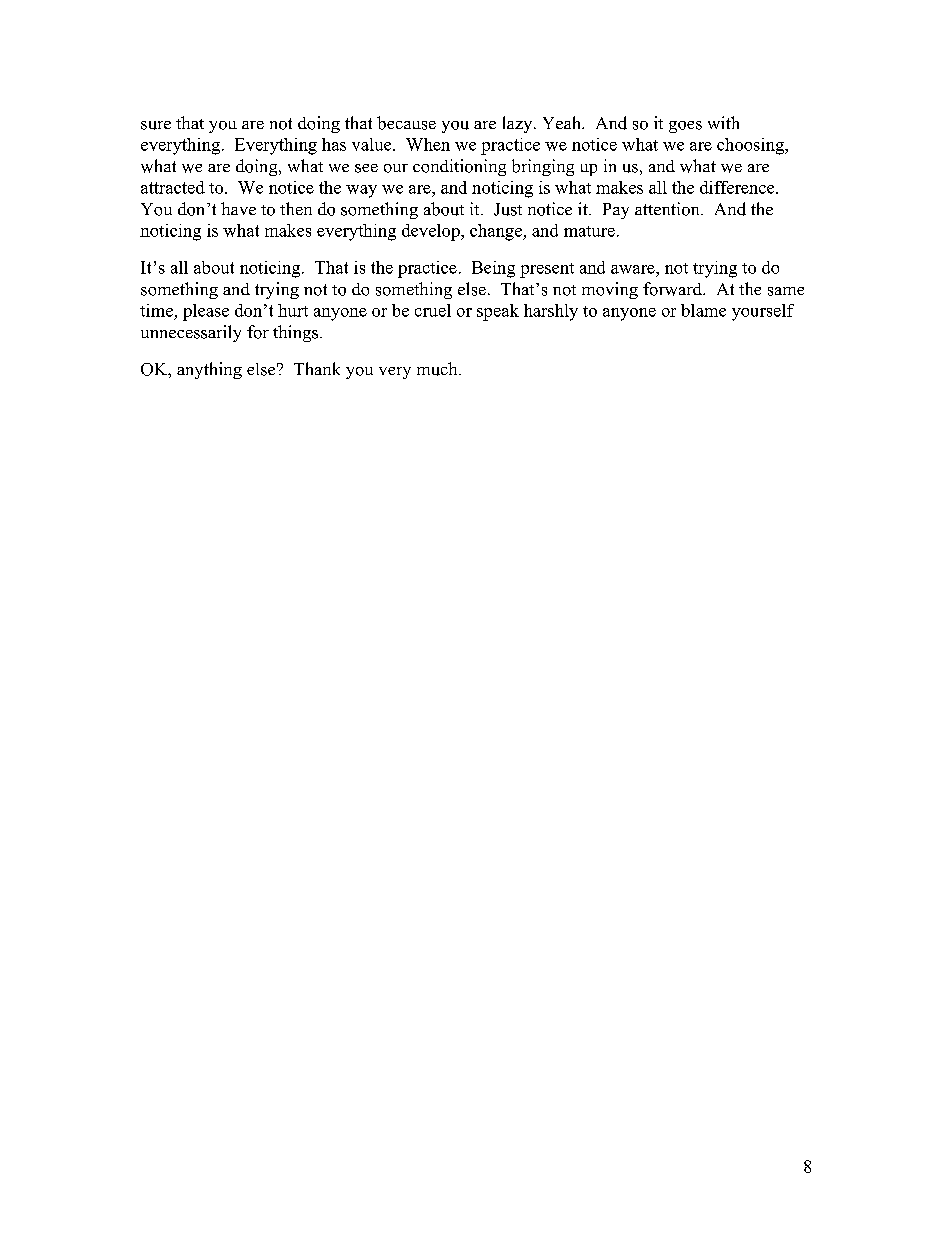  What do you see at coordinates (685, 127) in the page?
I see `goes` at bounding box center [685, 127].
